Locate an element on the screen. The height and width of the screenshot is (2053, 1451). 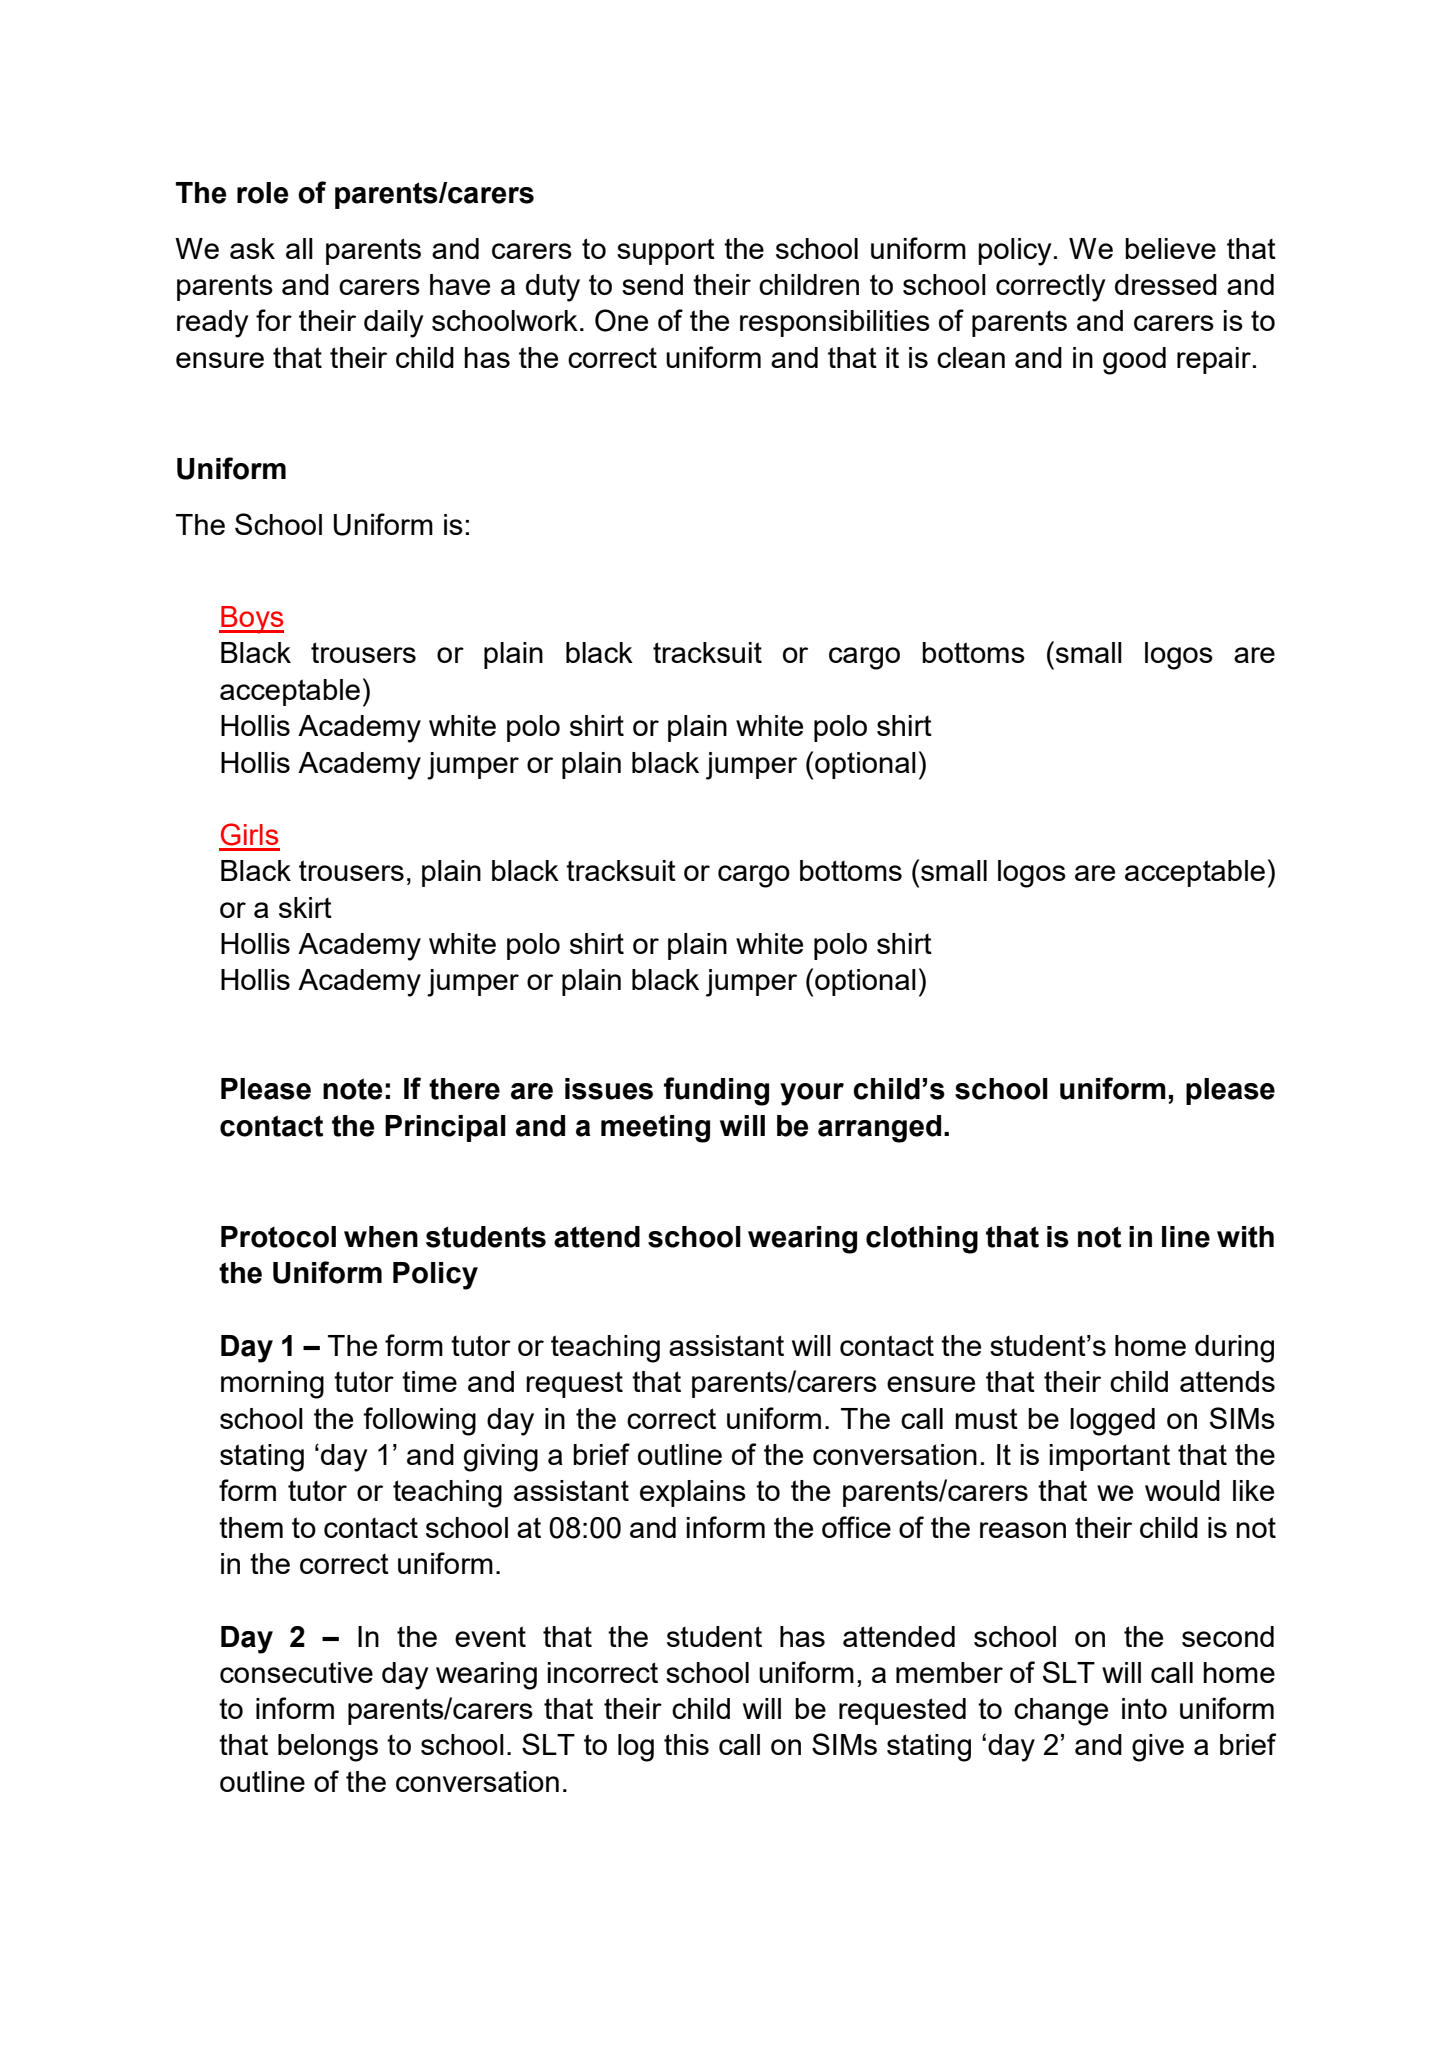
good is located at coordinates (1134, 361).
